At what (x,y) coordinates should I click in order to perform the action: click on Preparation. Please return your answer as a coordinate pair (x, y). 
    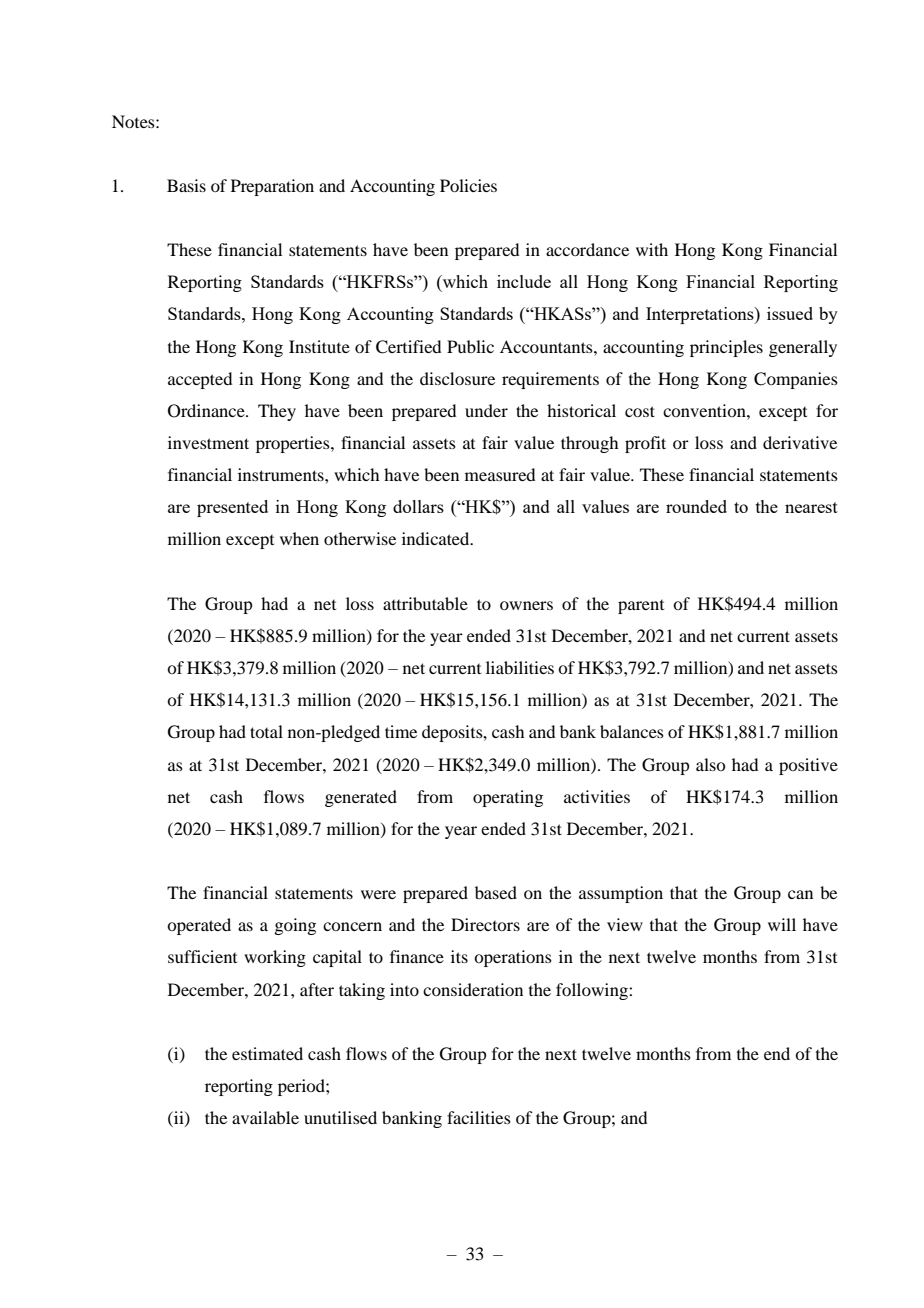
    Looking at the image, I should click on (272, 187).
